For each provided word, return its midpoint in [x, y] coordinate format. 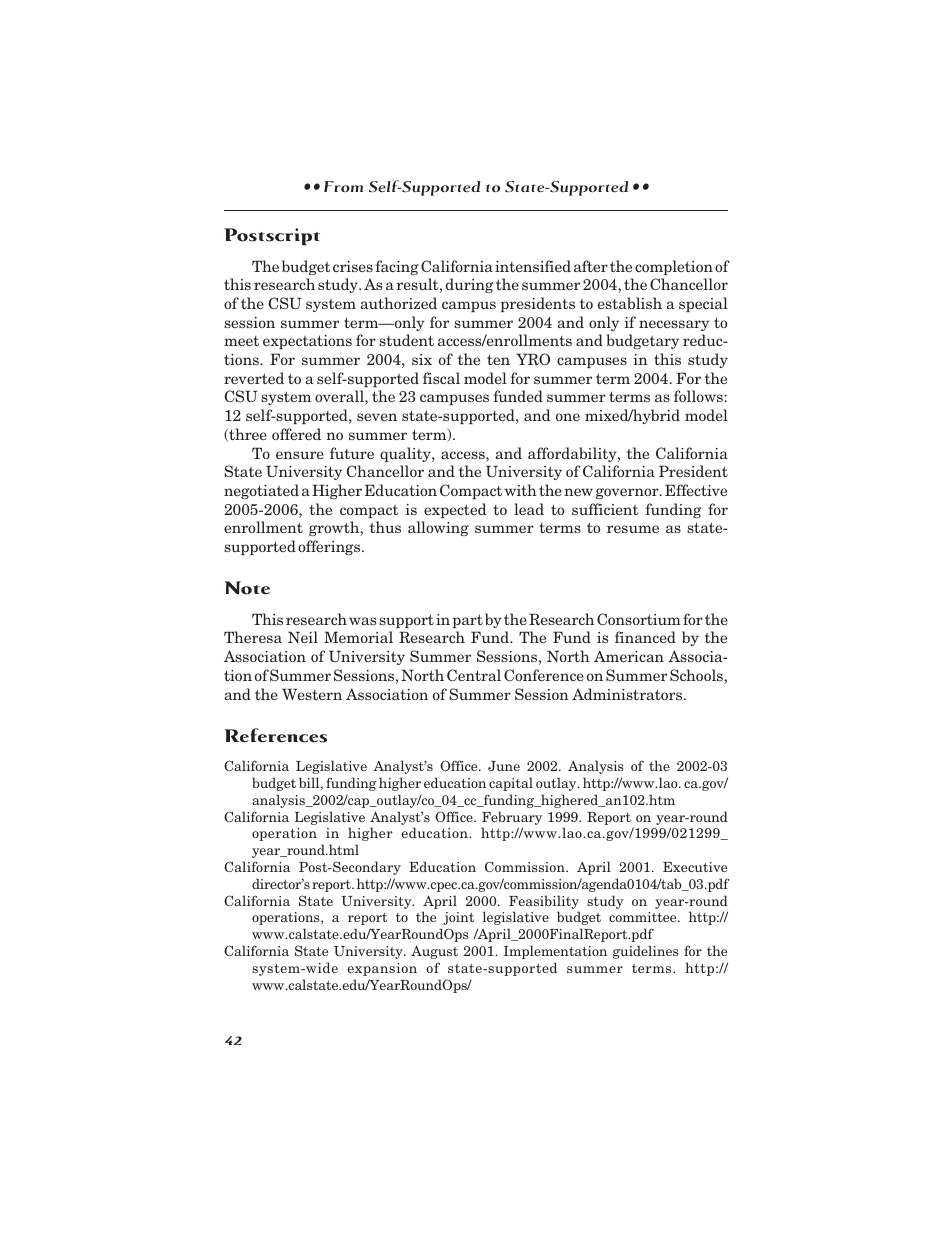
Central [474, 675]
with [521, 490]
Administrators [628, 694]
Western [312, 694]
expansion [382, 969]
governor [628, 493]
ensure [300, 455]
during [470, 285]
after [591, 266]
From [343, 186]
